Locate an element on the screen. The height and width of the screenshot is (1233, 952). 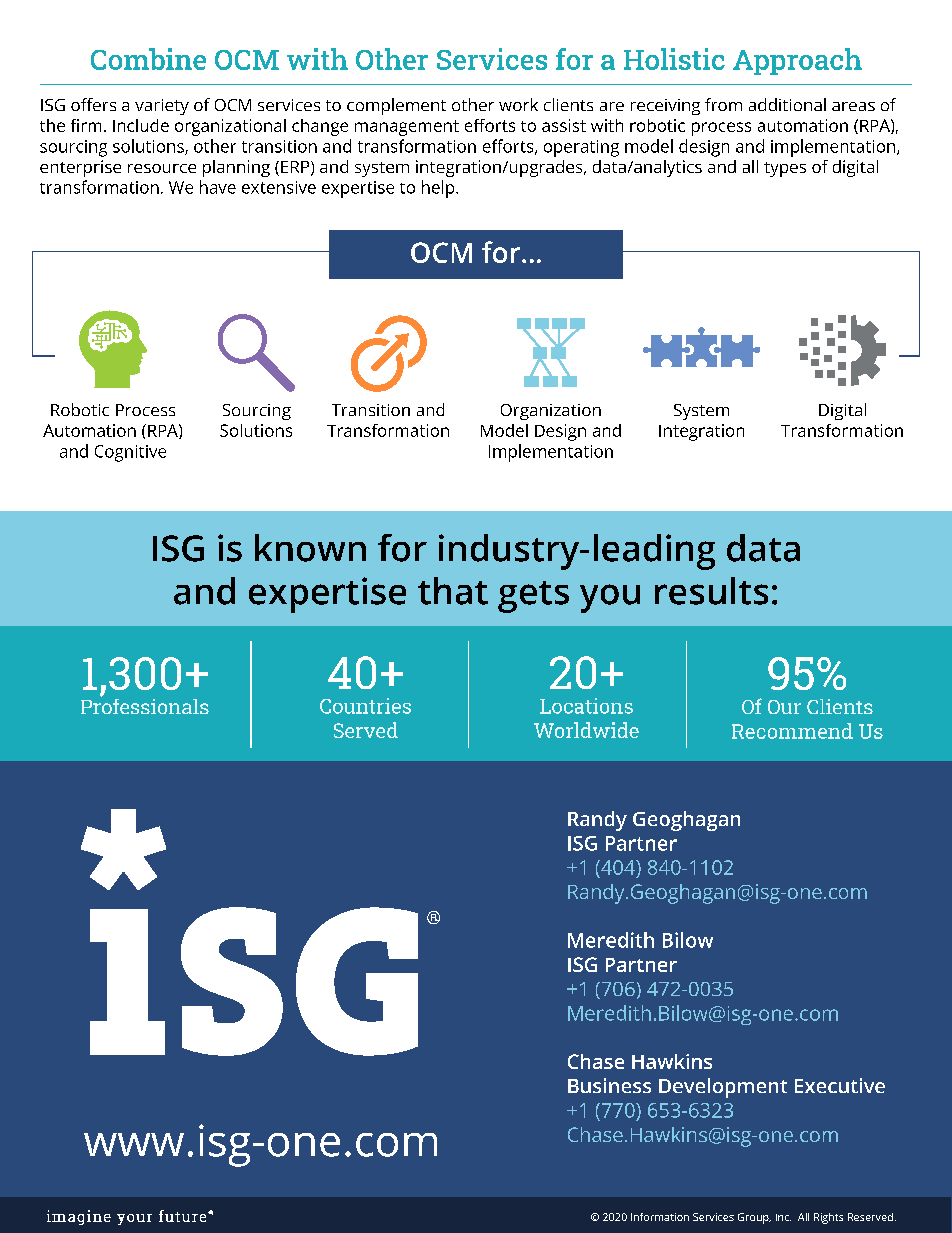
results is located at coordinates (711, 591).
